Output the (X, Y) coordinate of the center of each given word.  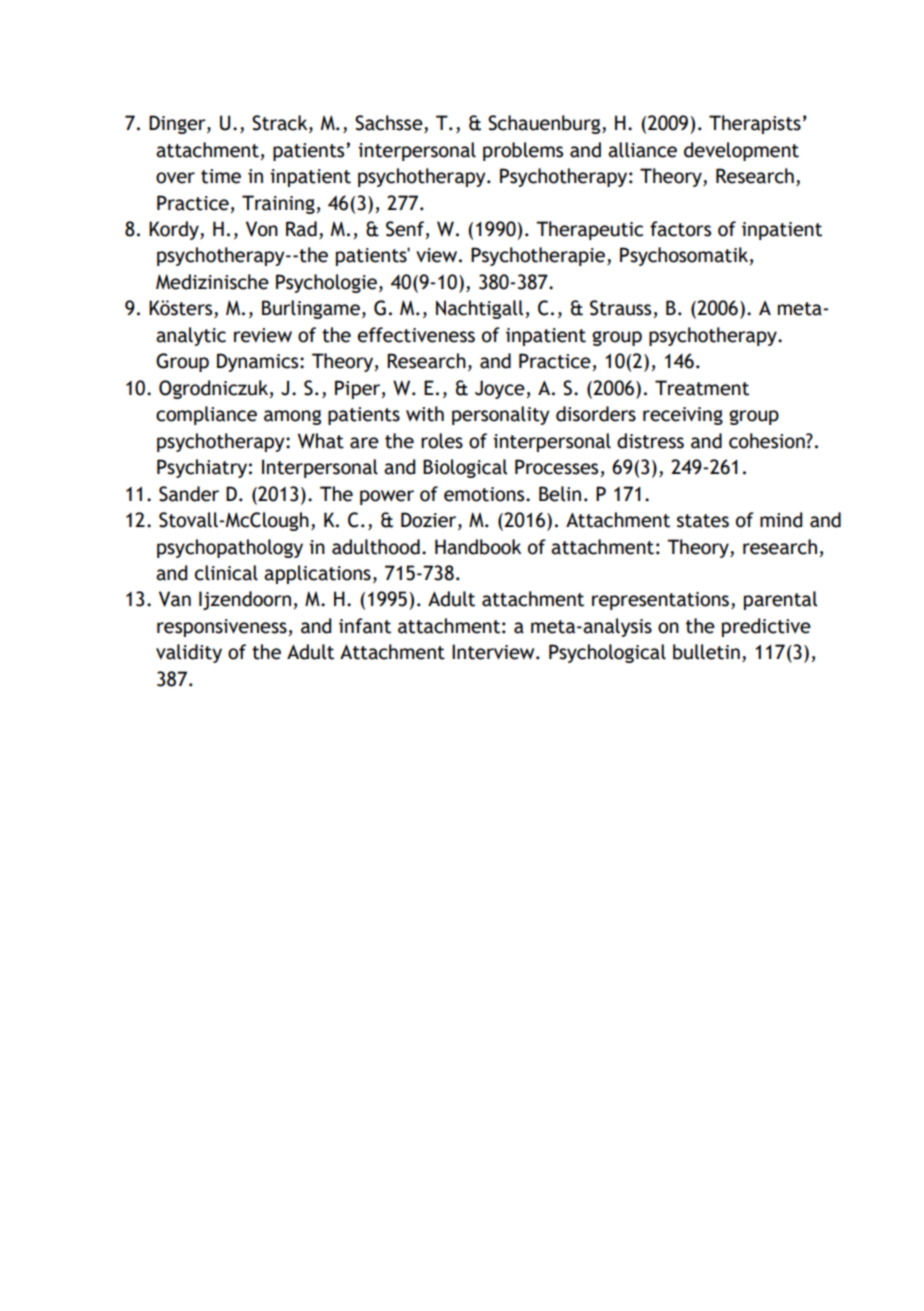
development (741, 151)
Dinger (178, 124)
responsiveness (223, 628)
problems (523, 151)
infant (365, 626)
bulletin (706, 652)
